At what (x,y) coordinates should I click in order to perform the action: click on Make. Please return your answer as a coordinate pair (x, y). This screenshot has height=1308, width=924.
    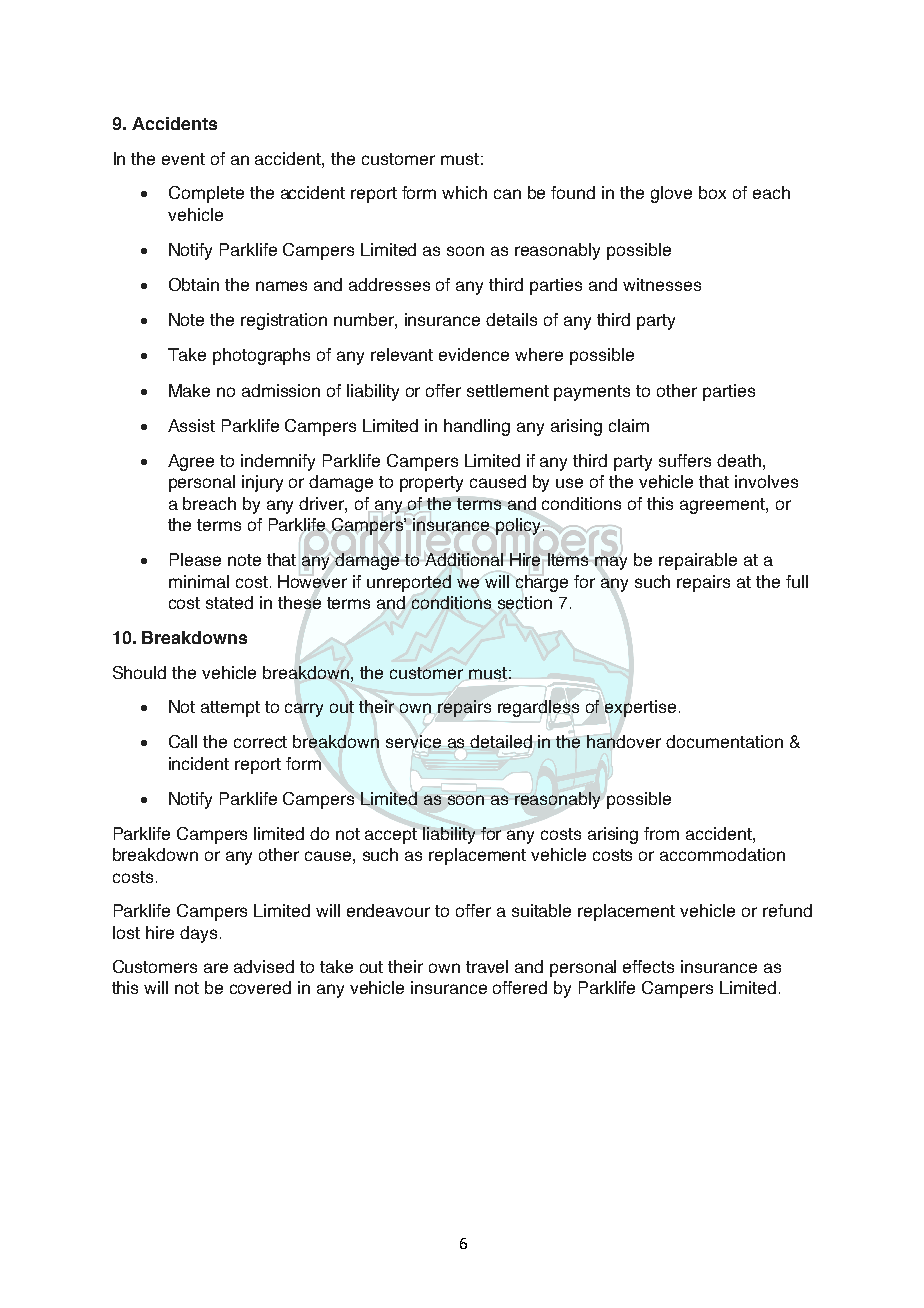
    Looking at the image, I should click on (189, 390).
